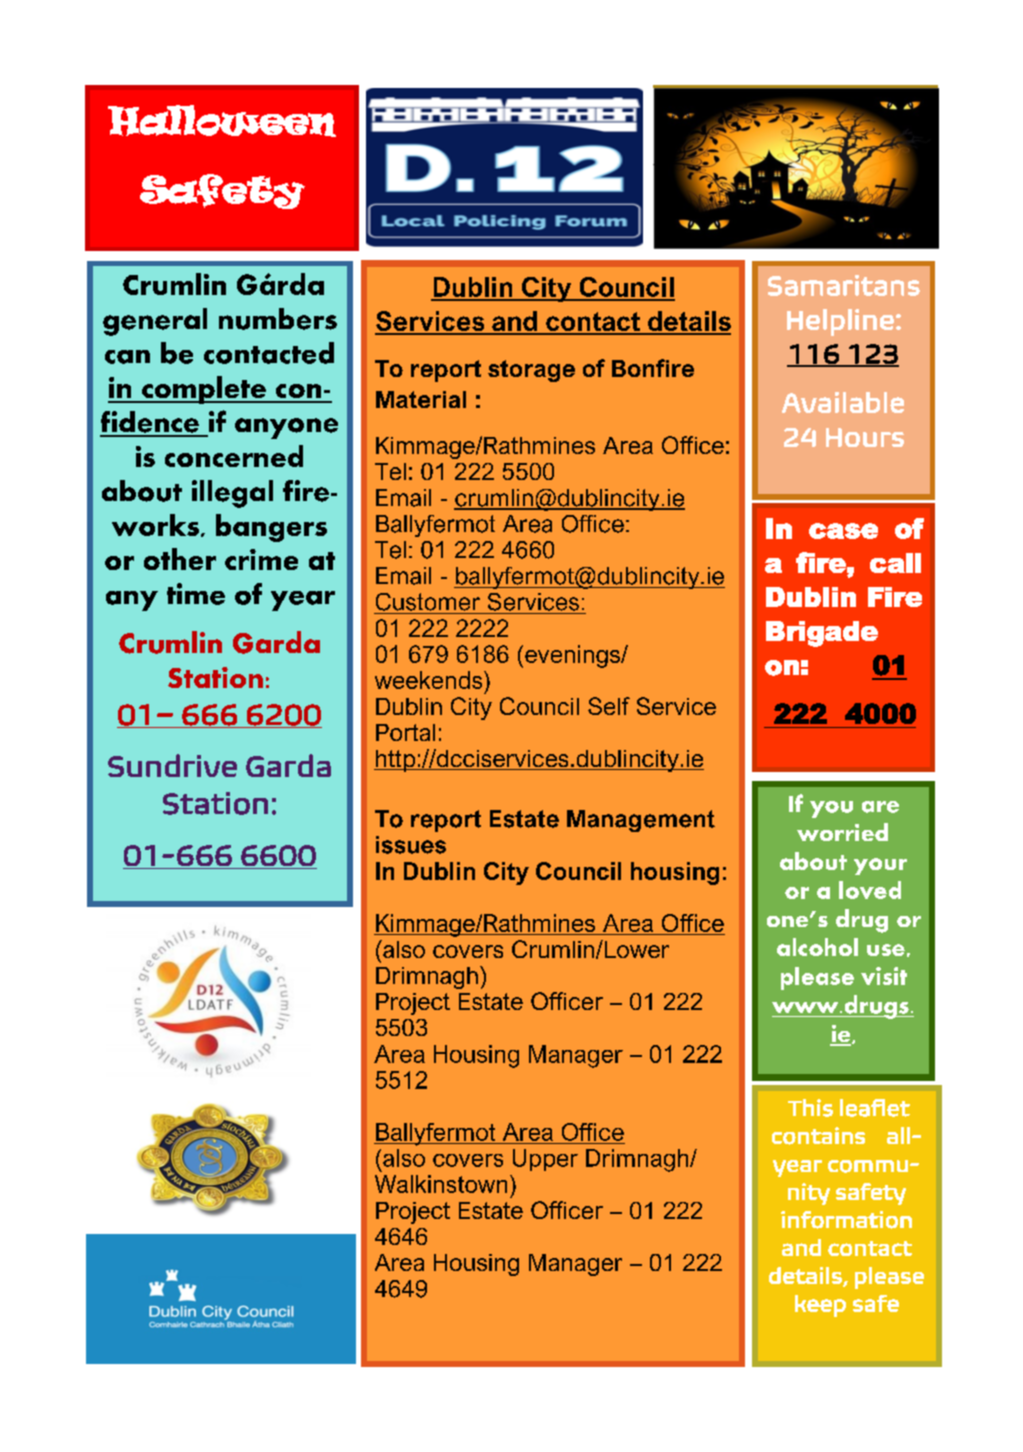  I want to click on information, so click(846, 1220).
